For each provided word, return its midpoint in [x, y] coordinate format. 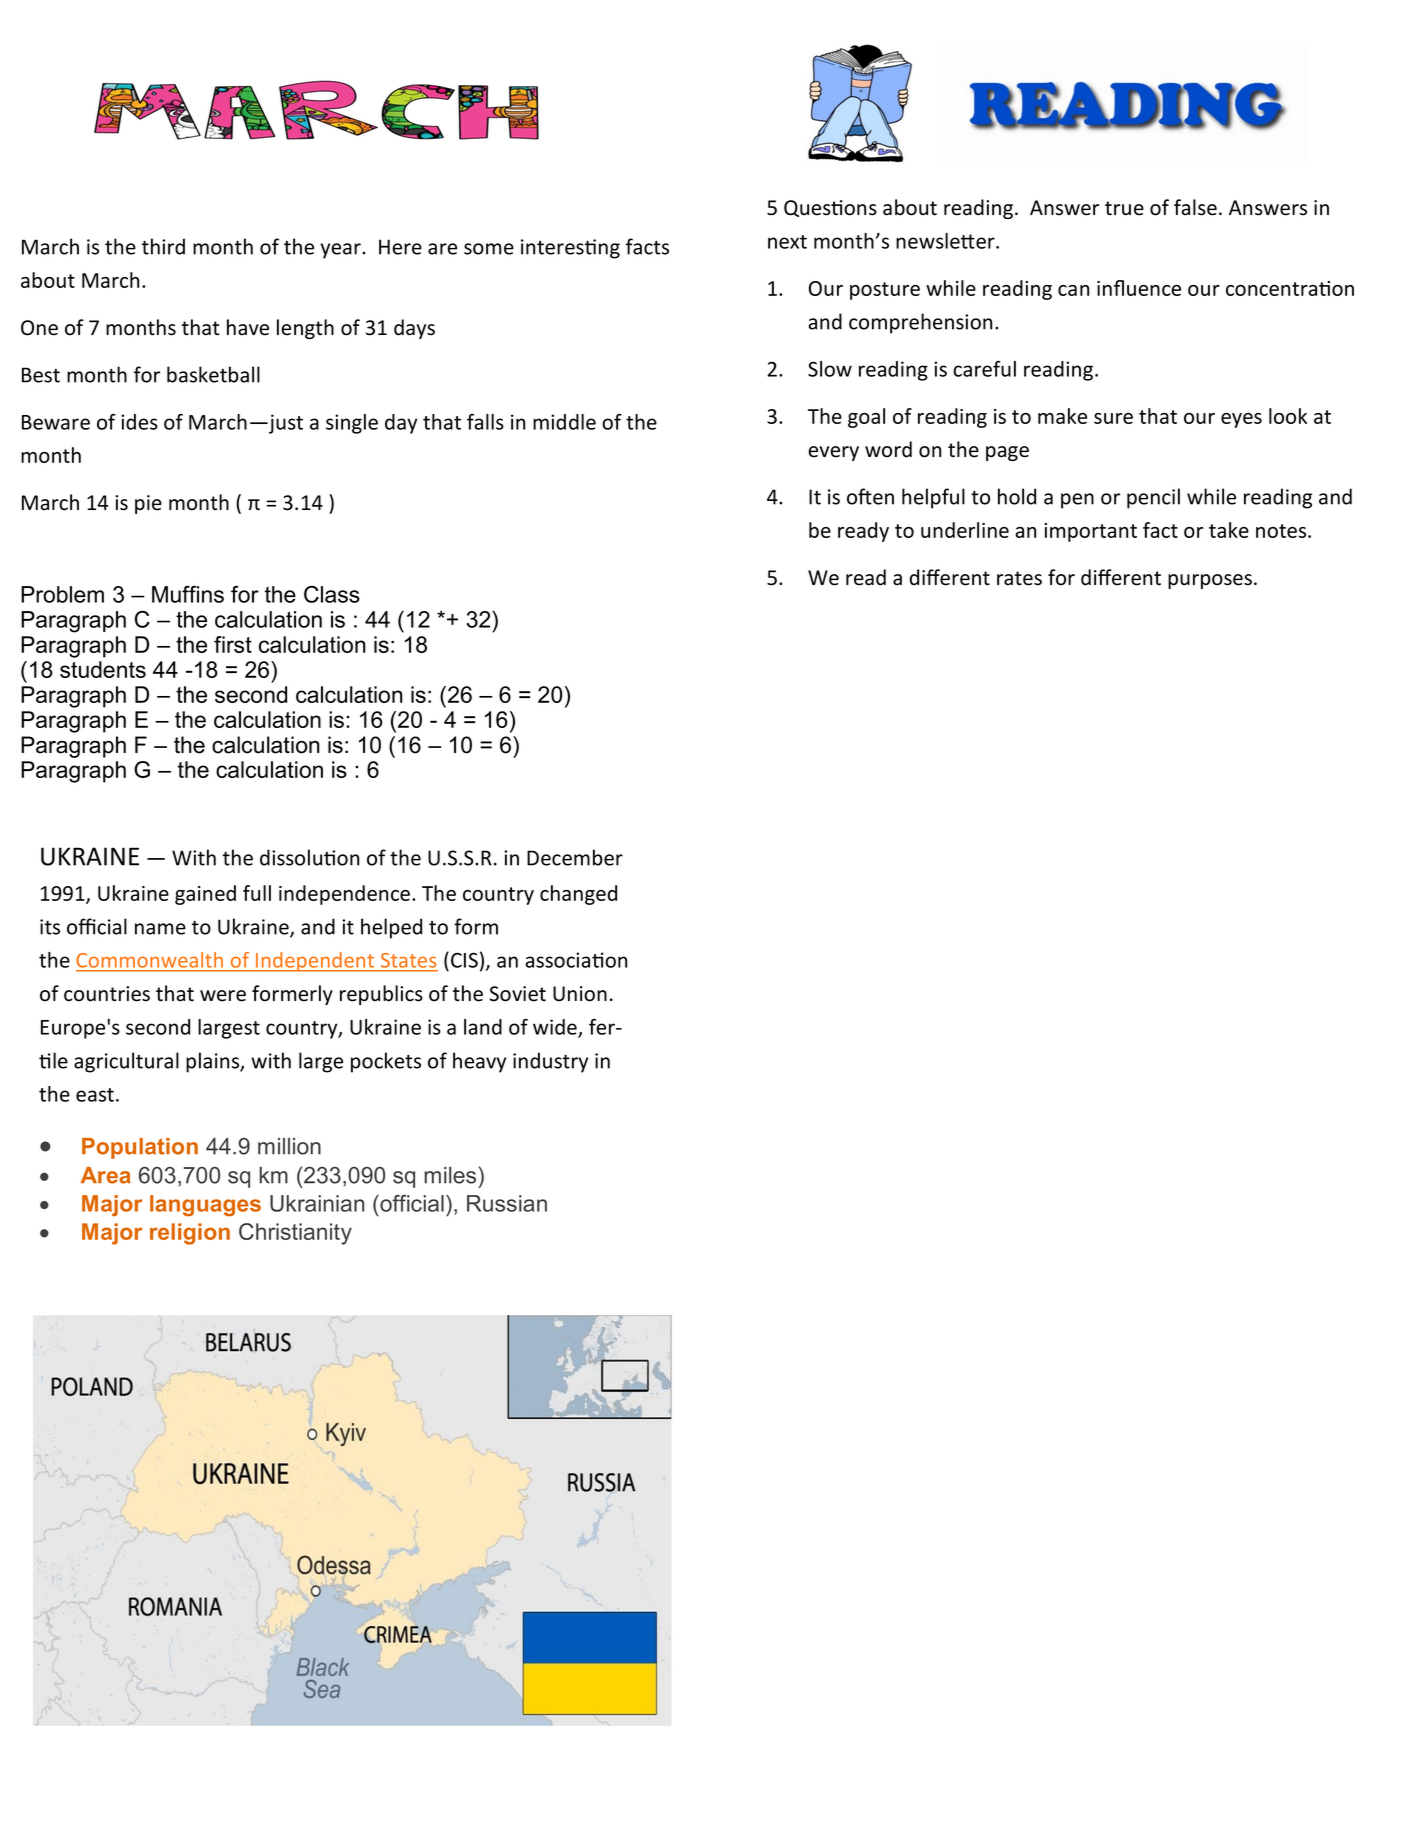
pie [148, 504]
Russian [507, 1203]
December [575, 857]
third [163, 246]
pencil [1153, 498]
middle [564, 422]
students [103, 669]
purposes [1210, 581]
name [160, 929]
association [576, 960]
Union [580, 994]
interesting [570, 249]
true [1124, 208]
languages [205, 1205]
